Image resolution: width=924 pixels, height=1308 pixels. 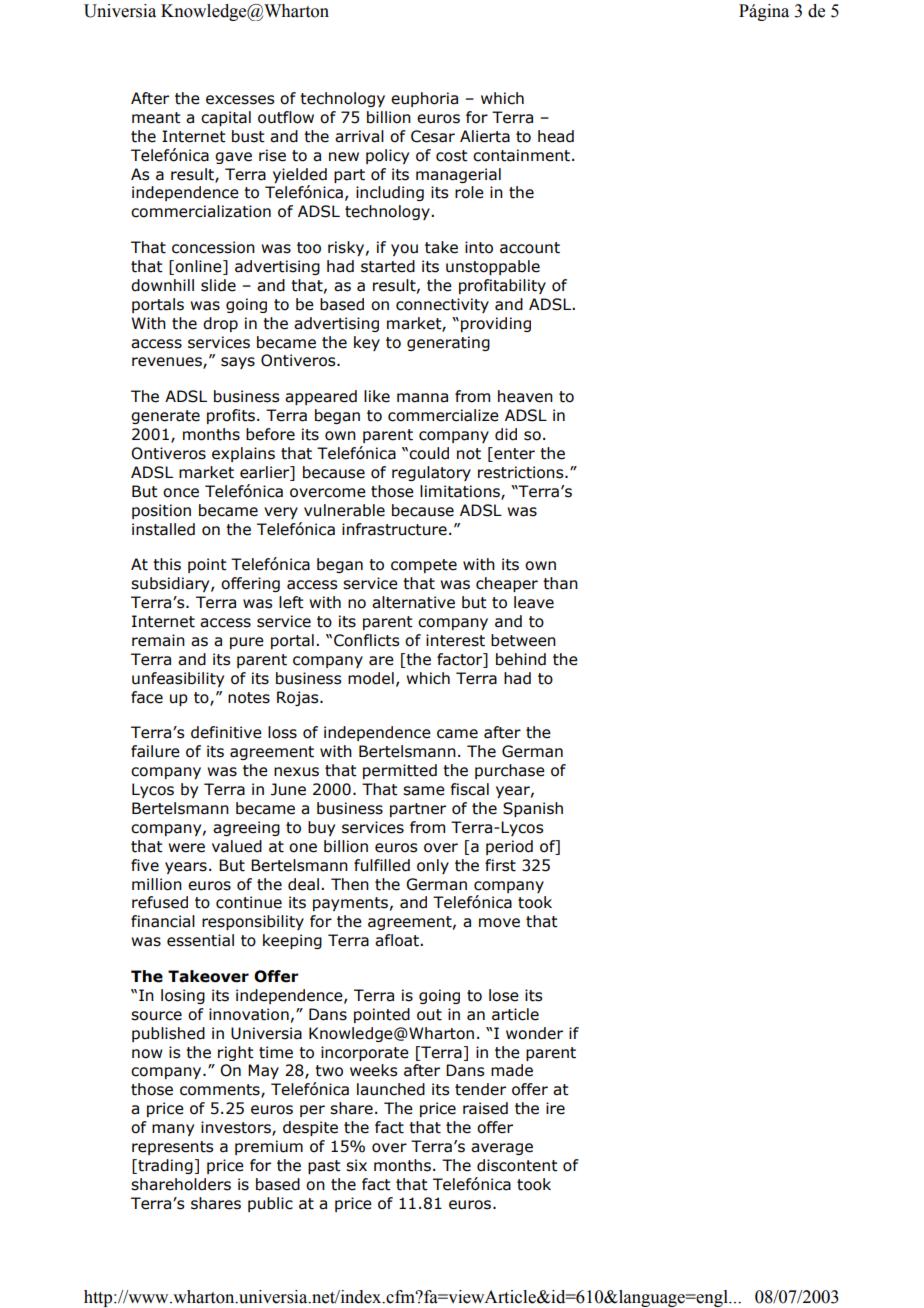 What do you see at coordinates (359, 136) in the image?
I see `arrival` at bounding box center [359, 136].
